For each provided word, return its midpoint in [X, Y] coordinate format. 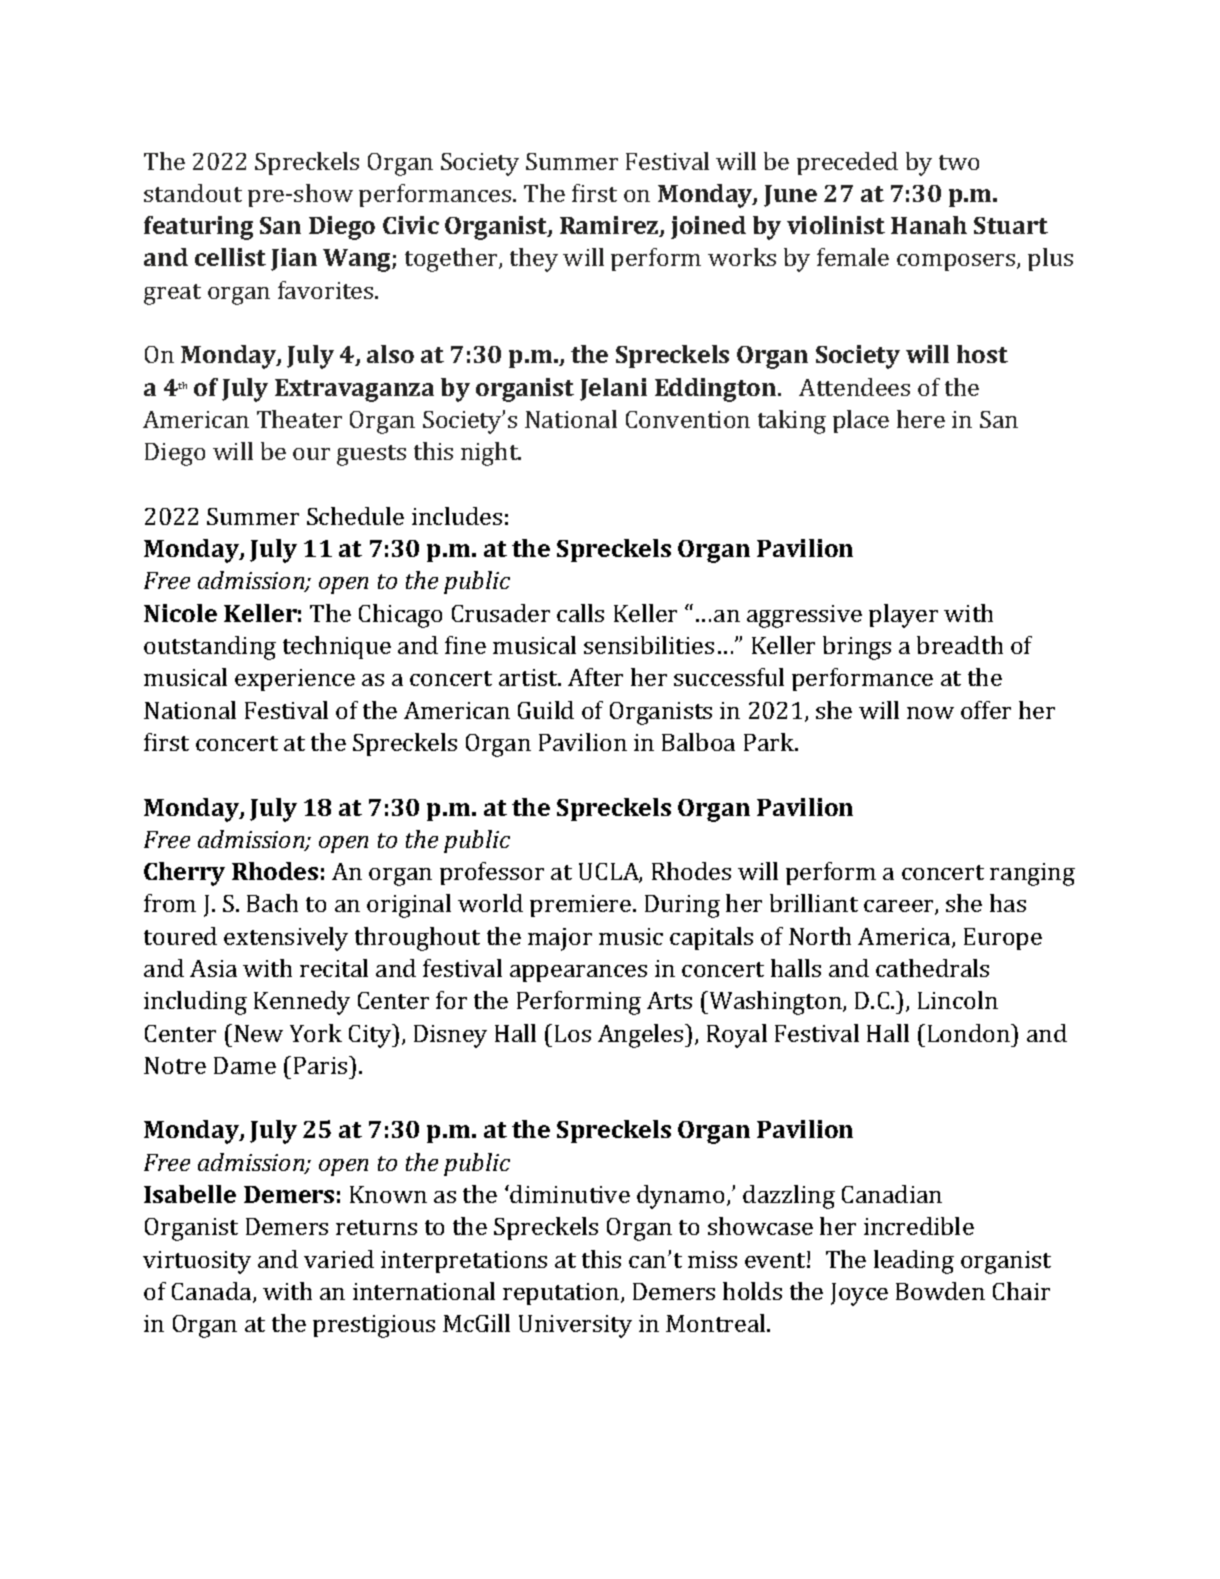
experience [295, 680]
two [959, 162]
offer [986, 710]
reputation [562, 1294]
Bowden [940, 1291]
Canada [213, 1292]
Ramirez [610, 226]
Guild [546, 710]
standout [193, 193]
